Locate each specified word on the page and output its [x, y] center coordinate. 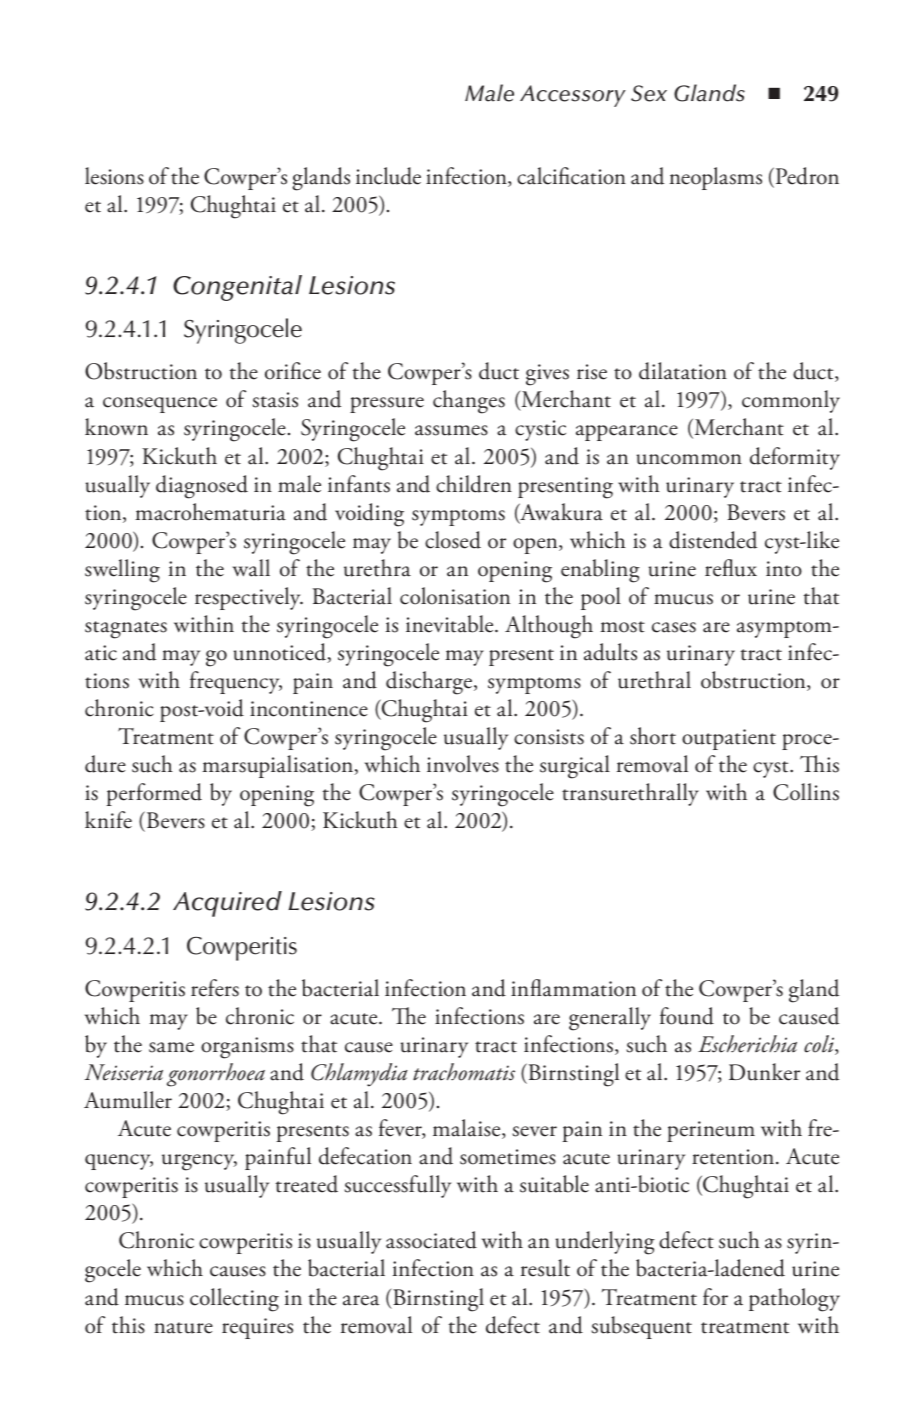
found [687, 1016]
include [388, 176]
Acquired [227, 904]
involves [463, 764]
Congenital [237, 288]
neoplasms [716, 178]
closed [453, 540]
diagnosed [202, 487]
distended [713, 540]
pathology [794, 1300]
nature [183, 1328]
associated [431, 1240]
